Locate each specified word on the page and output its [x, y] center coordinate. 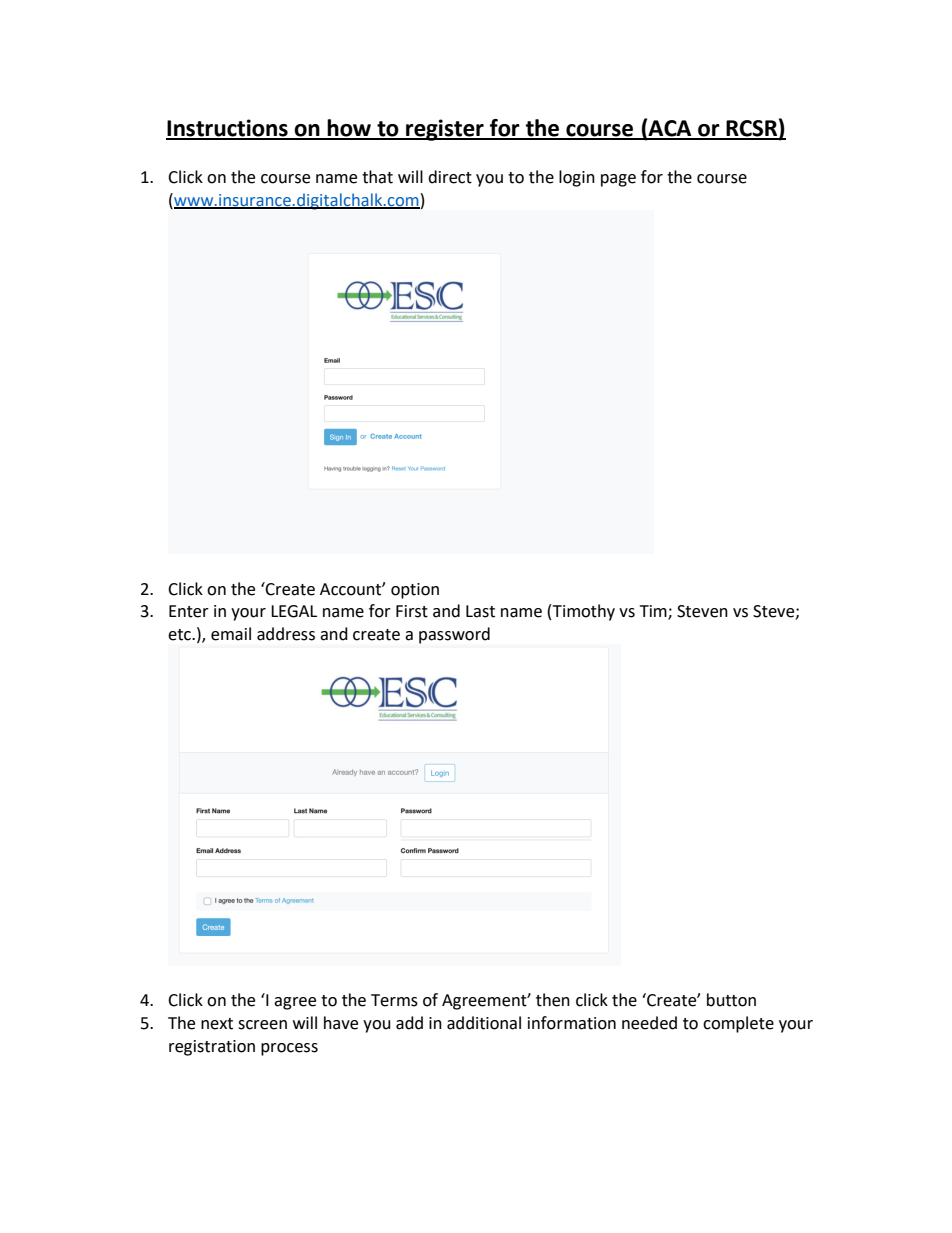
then [553, 1000]
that [377, 177]
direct [450, 177]
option [415, 591]
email [231, 634]
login [577, 178]
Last [480, 611]
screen [262, 1025]
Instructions [228, 129]
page [618, 180]
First [412, 611]
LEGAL [294, 611]
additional [484, 1023]
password [454, 635]
